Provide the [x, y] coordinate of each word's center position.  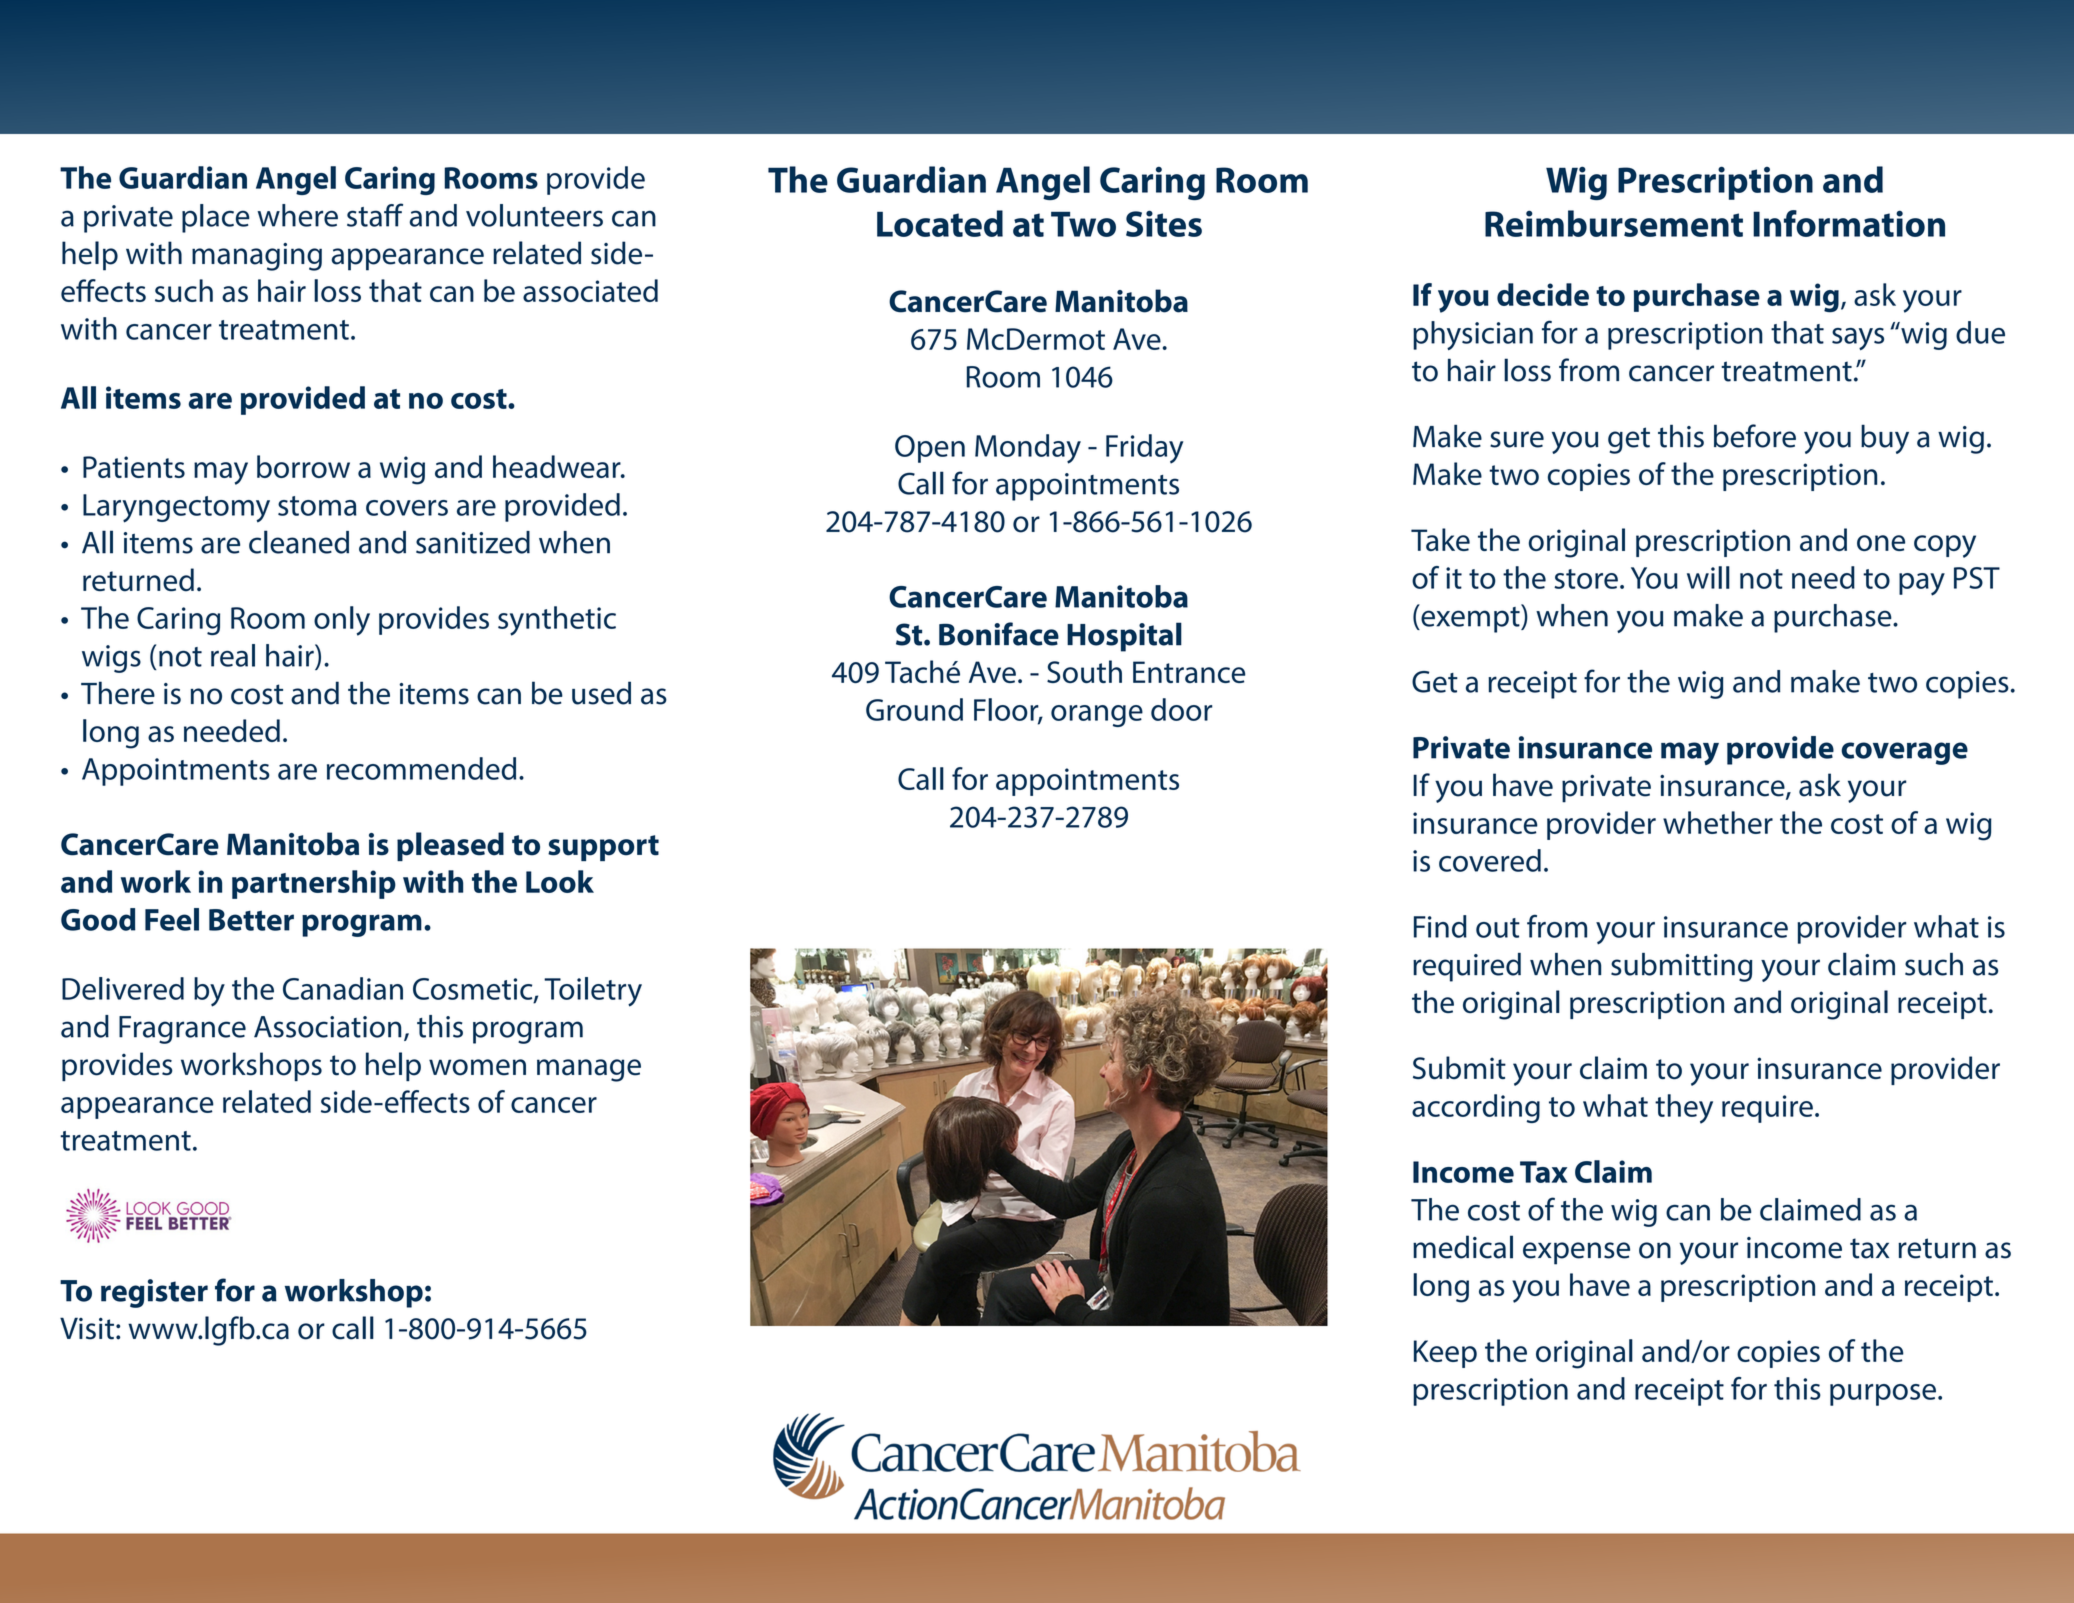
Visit [87, 1328]
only [342, 621]
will [1708, 577]
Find [1440, 926]
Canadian [343, 988]
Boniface [999, 634]
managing [257, 257]
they [1684, 1109]
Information [1849, 223]
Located [940, 223]
